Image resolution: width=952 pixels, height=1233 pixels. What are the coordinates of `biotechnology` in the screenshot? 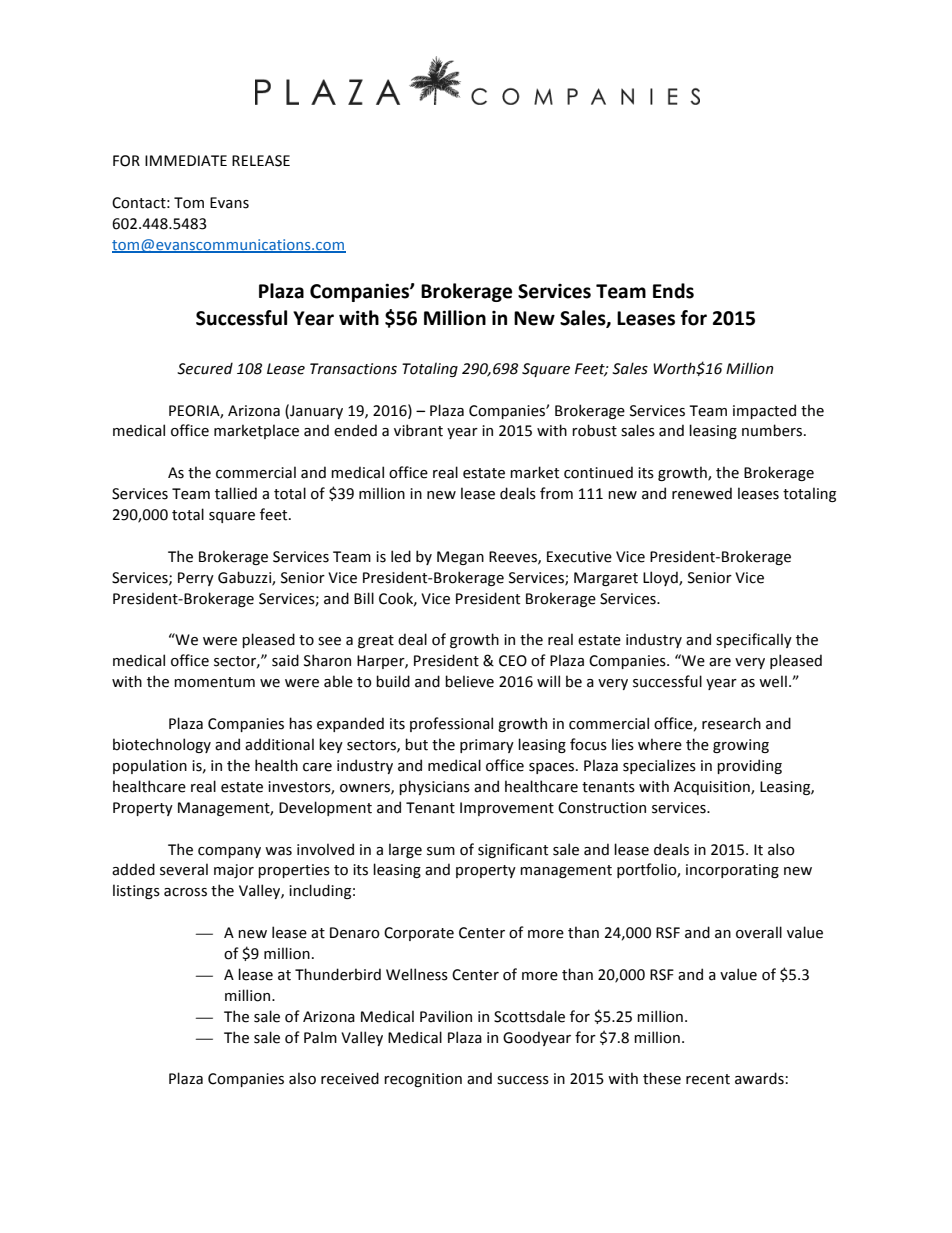 It's located at (162, 745).
